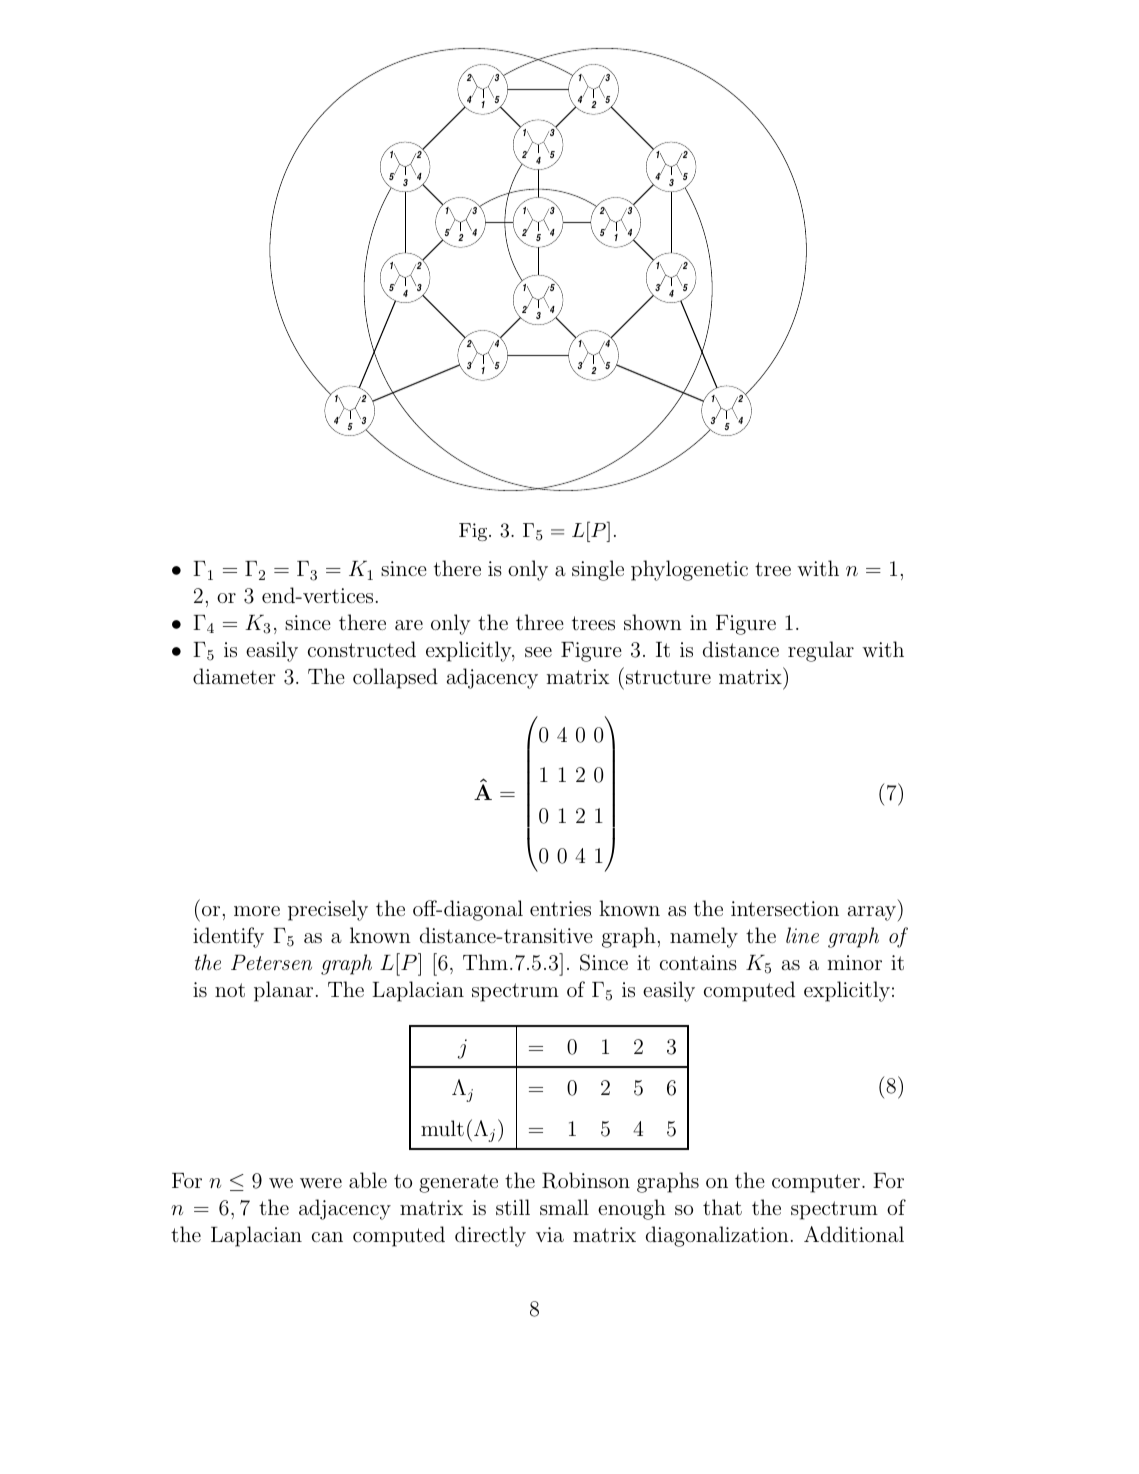 This screenshot has width=1139, height=1474. I want to click on can, so click(327, 1237).
